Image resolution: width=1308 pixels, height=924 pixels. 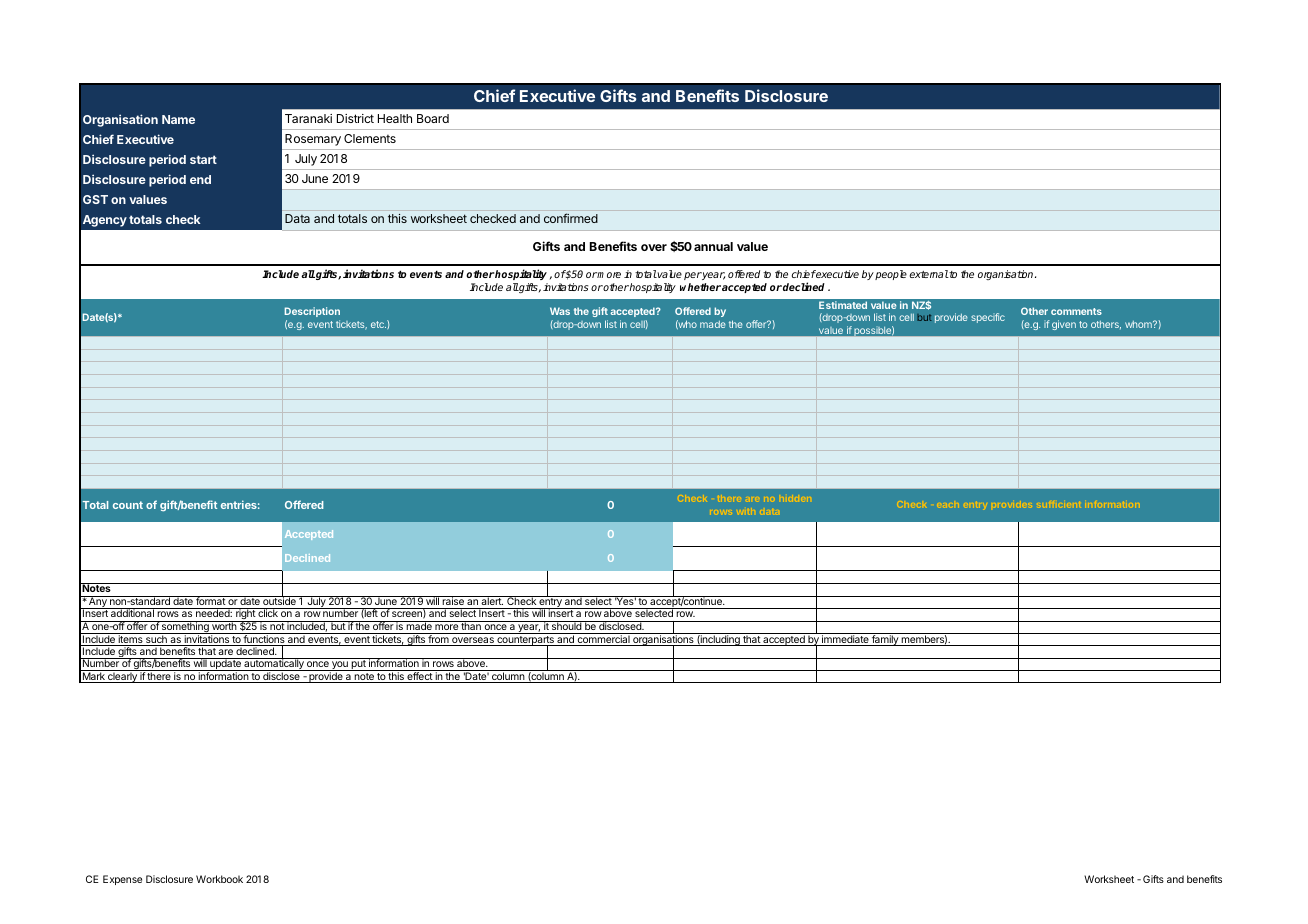 I want to click on Expense, so click(x=122, y=880).
